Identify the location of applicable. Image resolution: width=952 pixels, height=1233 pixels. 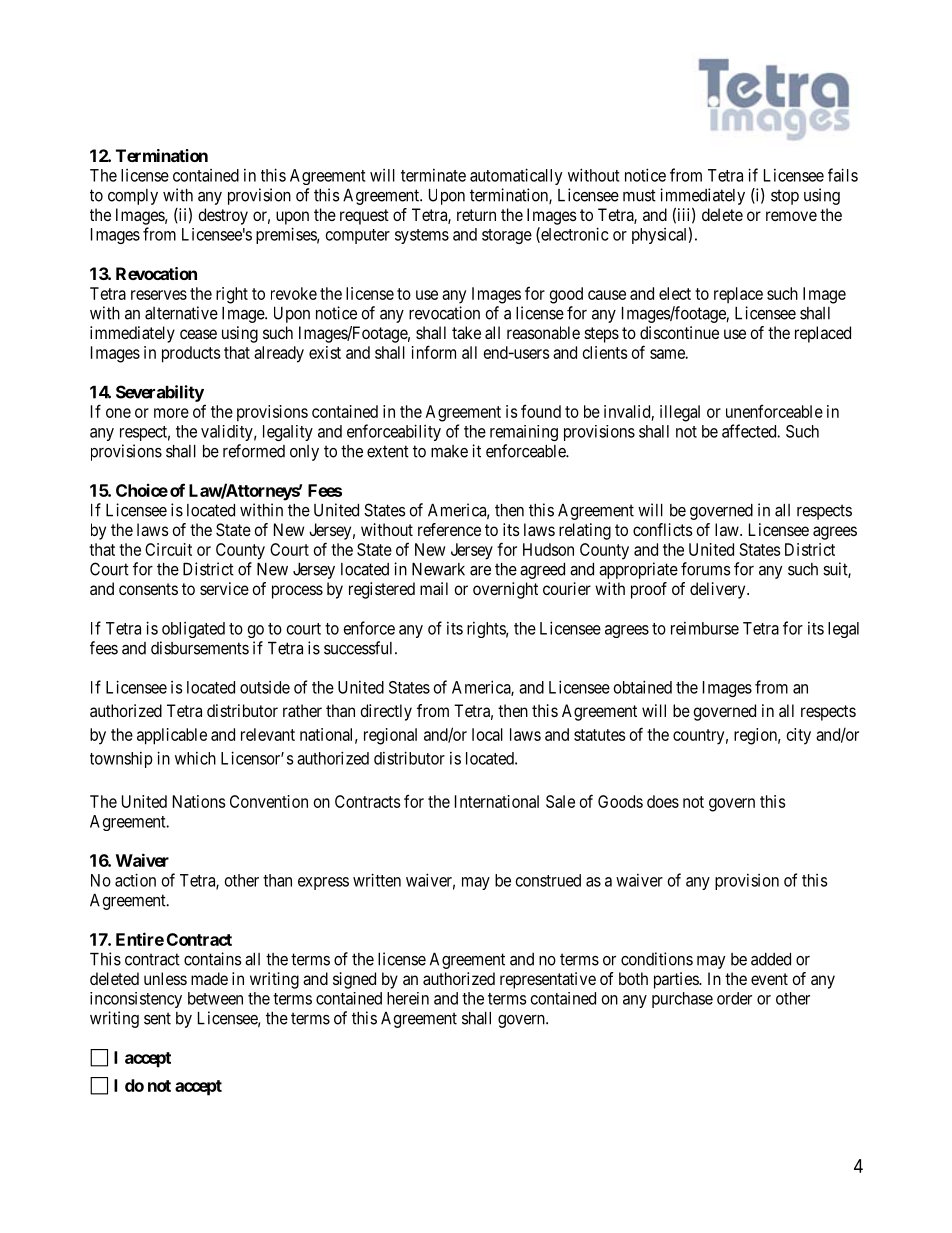
(172, 736).
